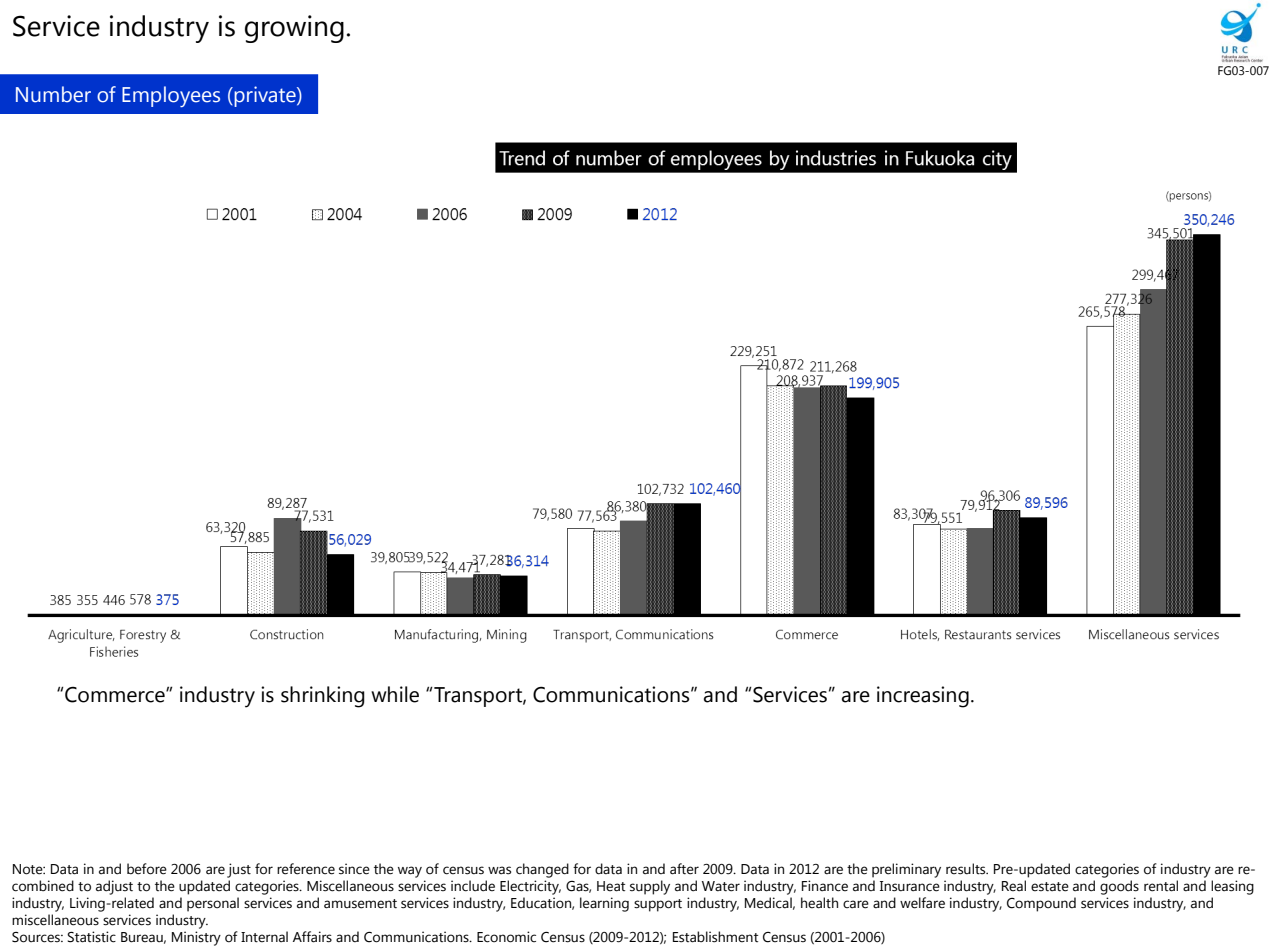  Describe the element at coordinates (53, 94) in the screenshot. I see `Number` at that location.
